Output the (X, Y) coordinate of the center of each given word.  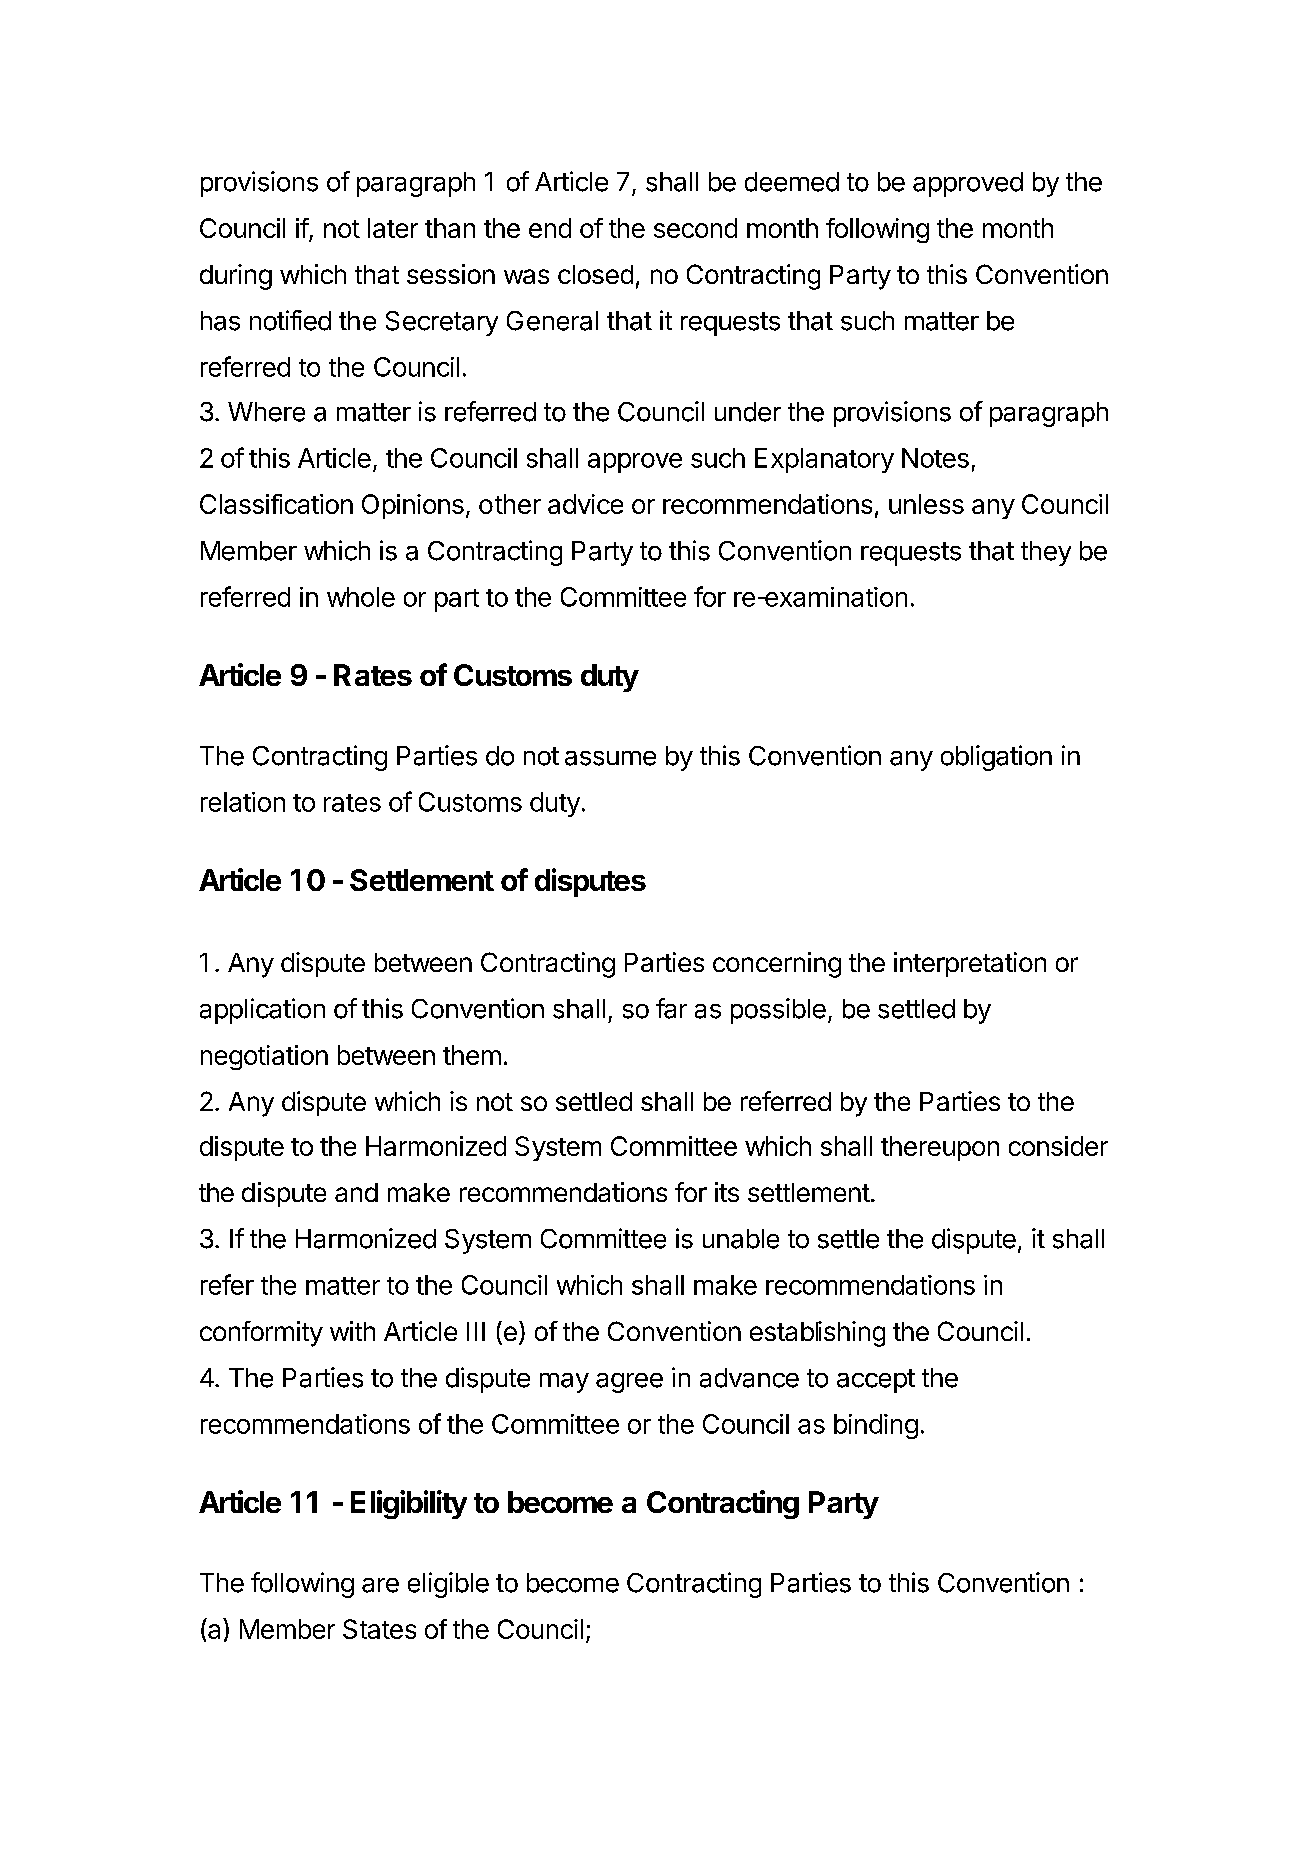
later (393, 228)
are (380, 1585)
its (727, 1192)
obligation (996, 758)
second (695, 228)
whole (361, 597)
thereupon (940, 1148)
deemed (792, 182)
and (356, 1192)
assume (610, 758)
